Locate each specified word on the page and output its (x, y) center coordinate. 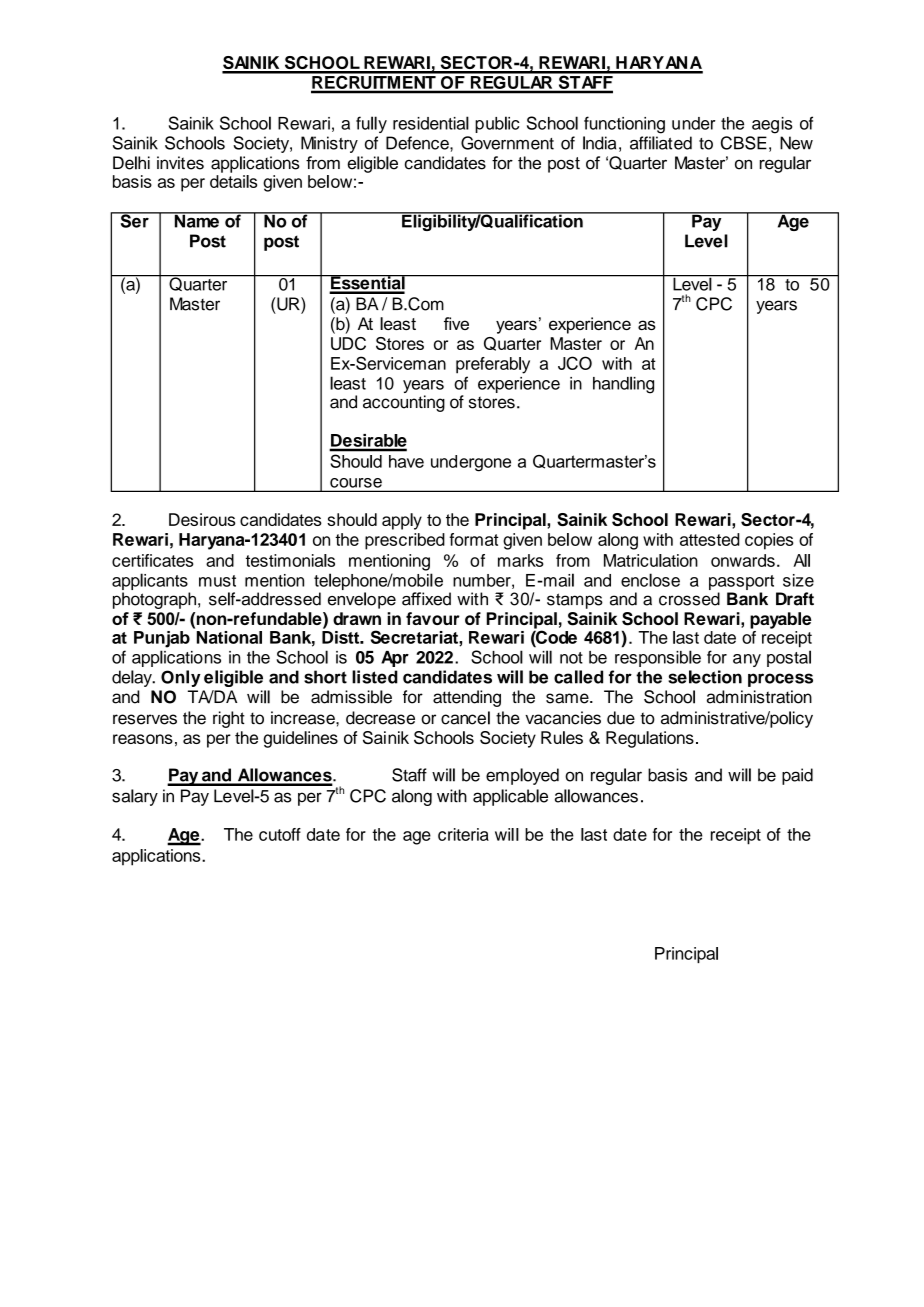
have (406, 461)
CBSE (744, 143)
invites (180, 163)
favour (433, 618)
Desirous (202, 519)
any (747, 660)
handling (623, 385)
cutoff (280, 834)
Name (196, 220)
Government (507, 143)
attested (710, 539)
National (228, 636)
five (456, 323)
